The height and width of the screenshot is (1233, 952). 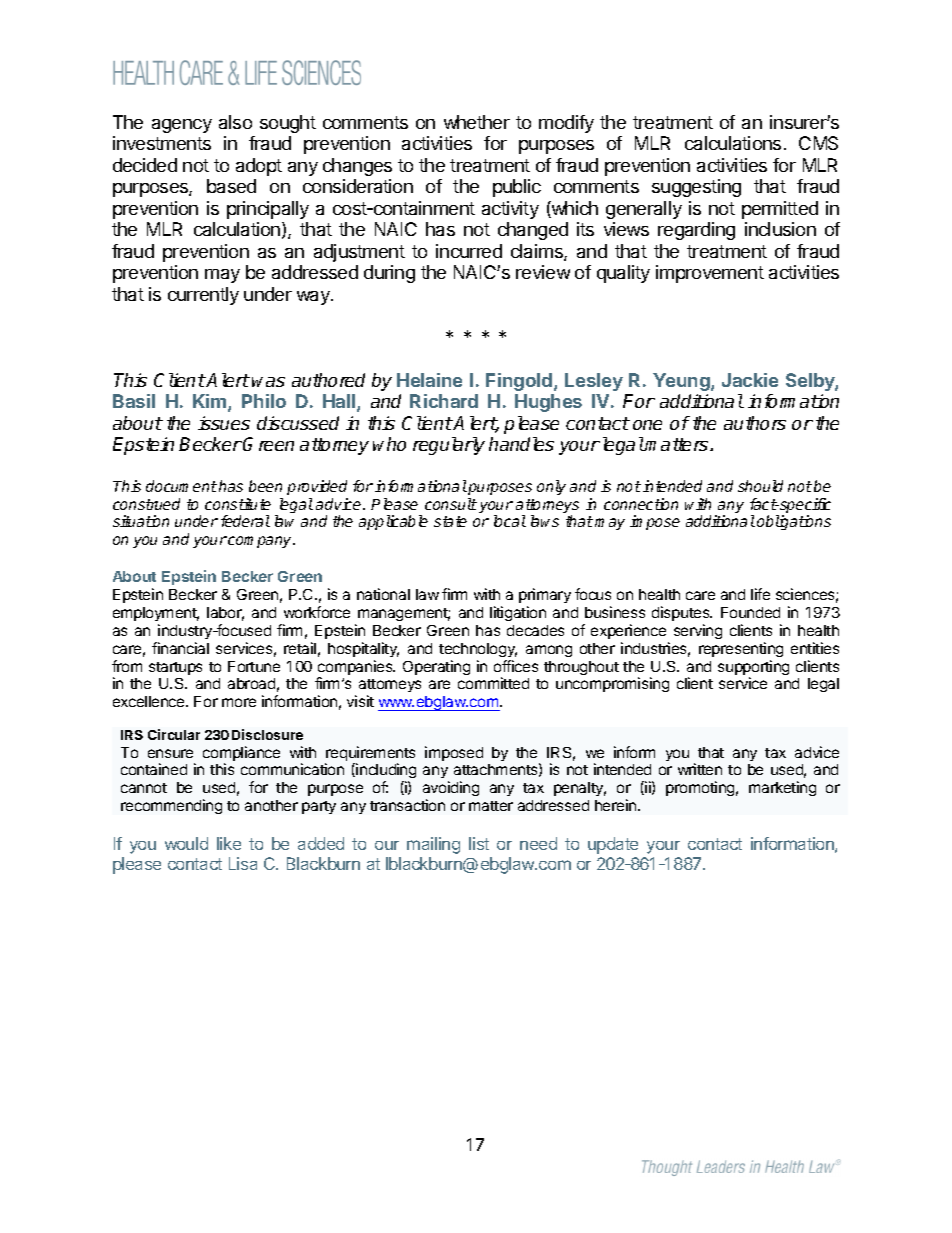 I want to click on Founded, so click(x=750, y=612).
